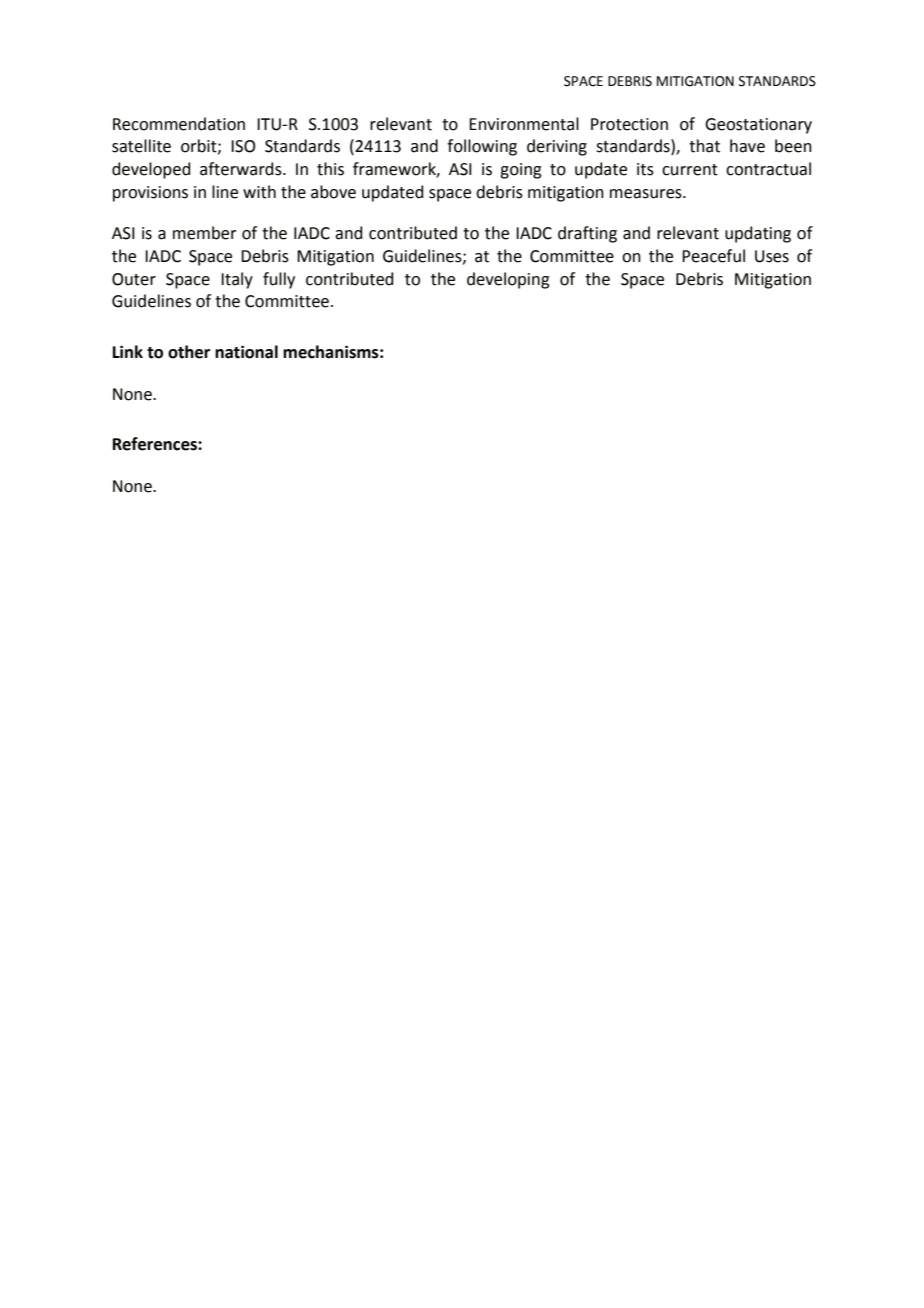  I want to click on Recommendation, so click(179, 124).
